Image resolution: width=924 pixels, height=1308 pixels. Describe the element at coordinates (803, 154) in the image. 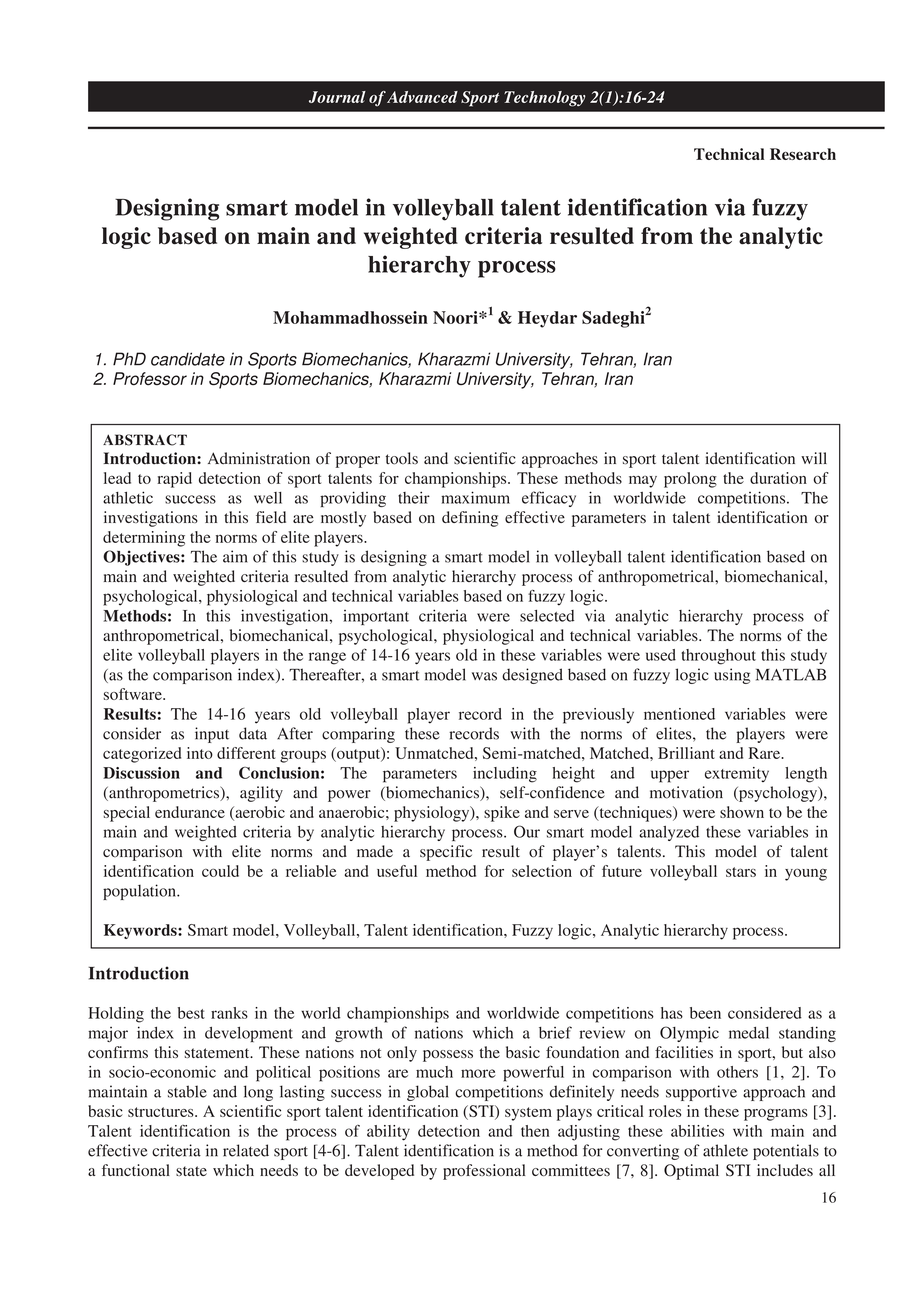

I see `Research` at that location.
